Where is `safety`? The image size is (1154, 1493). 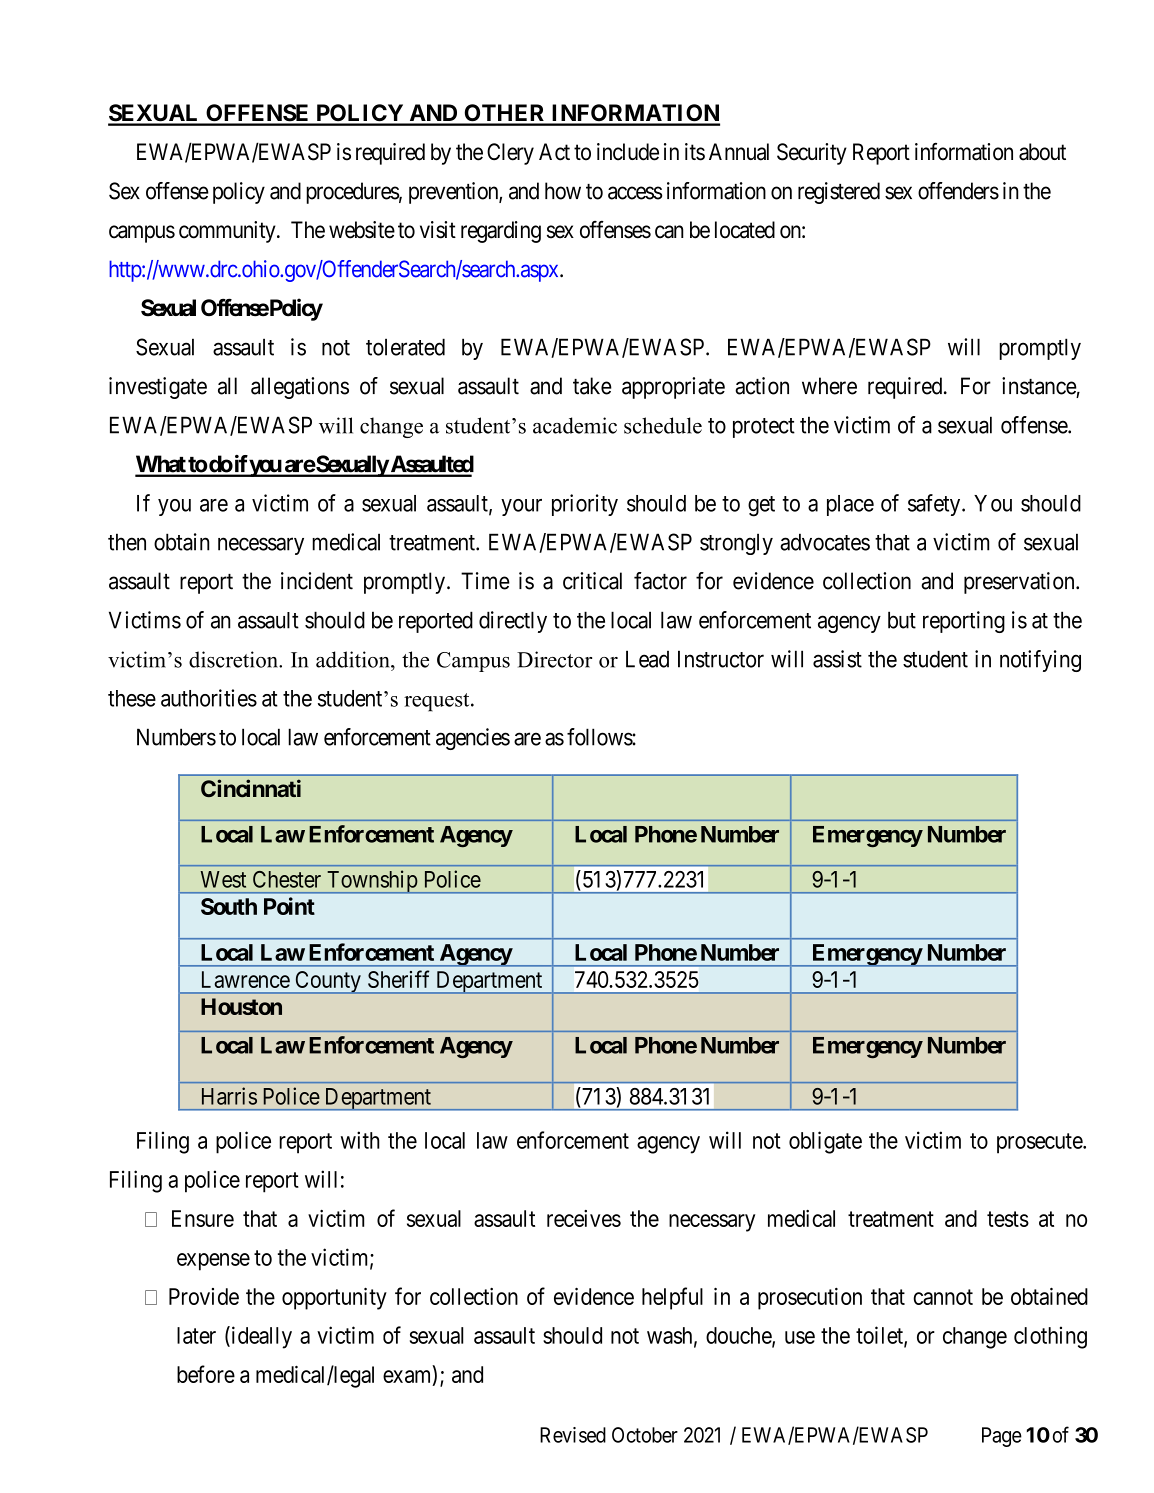 safety is located at coordinates (935, 505).
